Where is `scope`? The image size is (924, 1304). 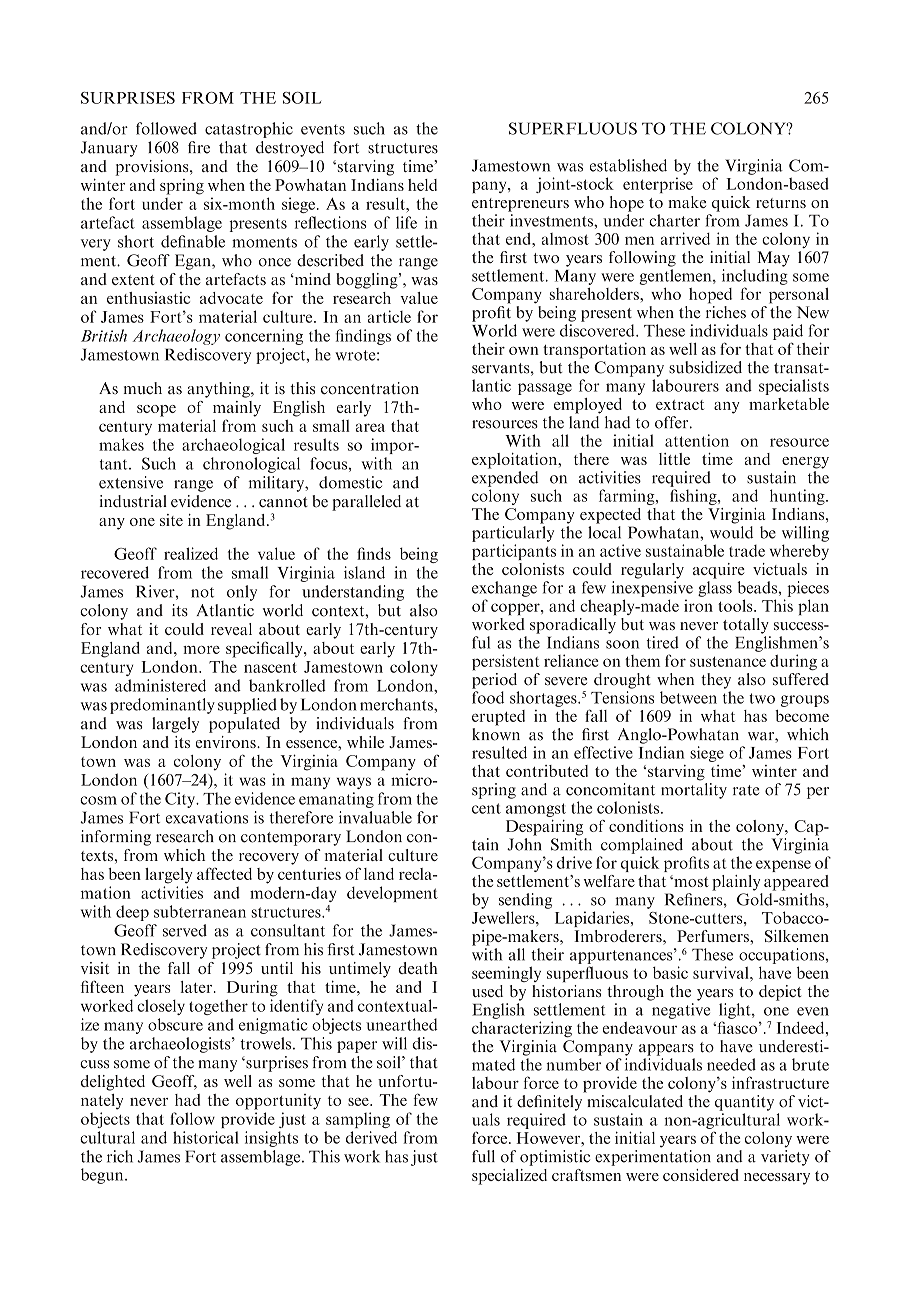
scope is located at coordinates (156, 411).
